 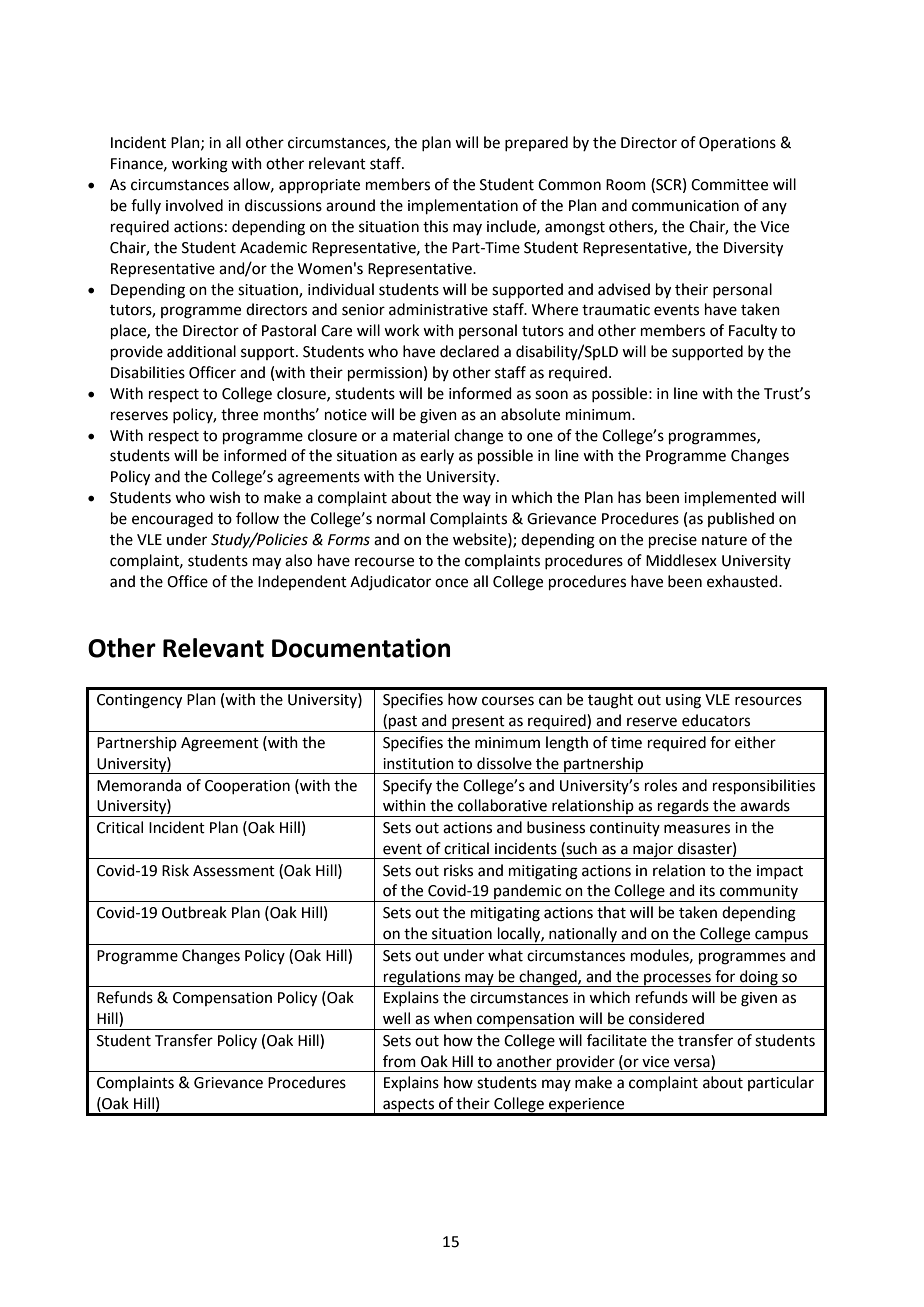 What do you see at coordinates (409, 1107) in the page?
I see `aspects` at bounding box center [409, 1107].
